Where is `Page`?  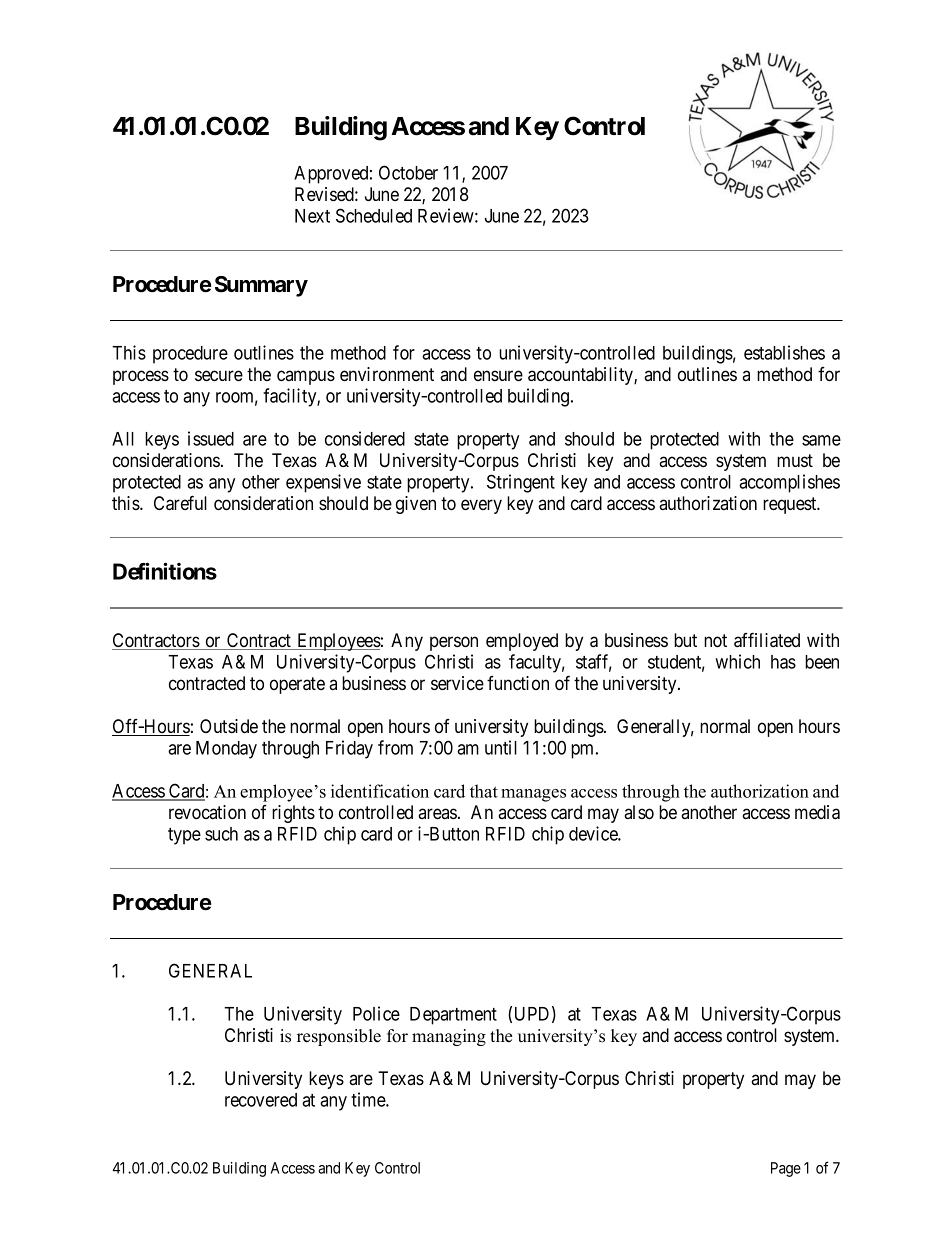
Page is located at coordinates (786, 1169).
